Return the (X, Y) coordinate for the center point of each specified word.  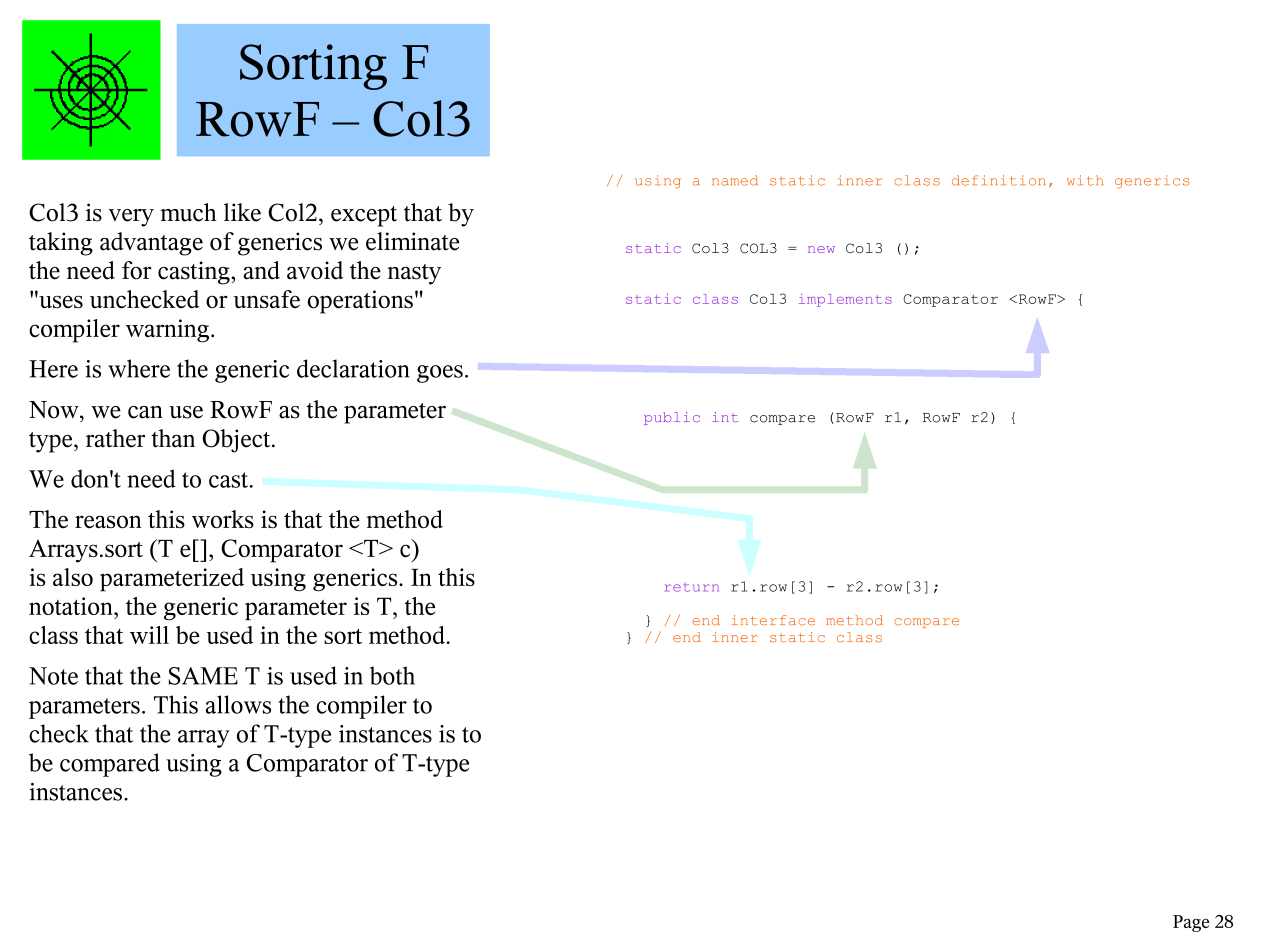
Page (1191, 923)
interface (773, 620)
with (1085, 180)
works (223, 519)
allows (238, 704)
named (735, 180)
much (188, 212)
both (392, 675)
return (692, 588)
